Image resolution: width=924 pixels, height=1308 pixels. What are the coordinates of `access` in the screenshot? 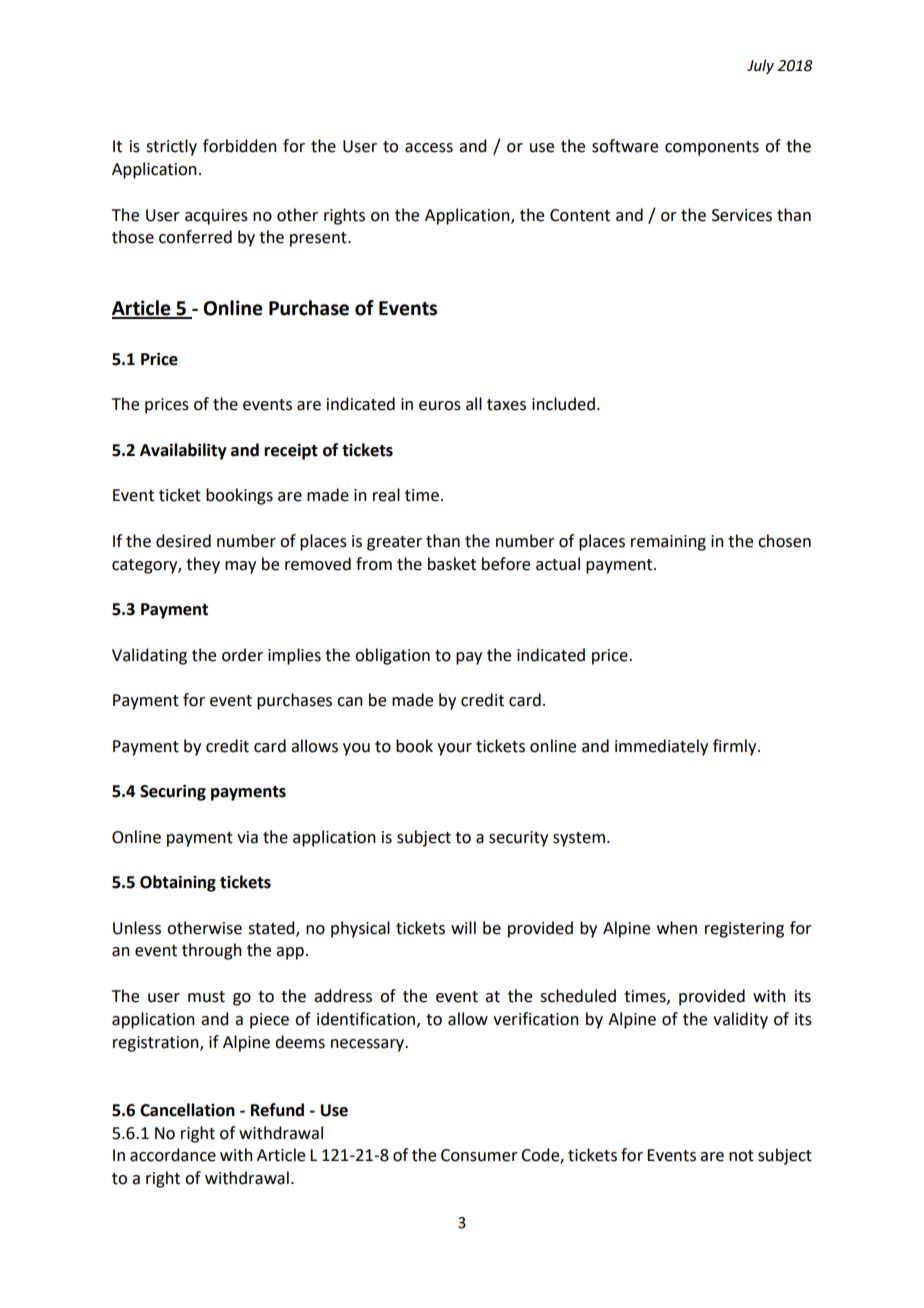 It's located at (429, 148).
